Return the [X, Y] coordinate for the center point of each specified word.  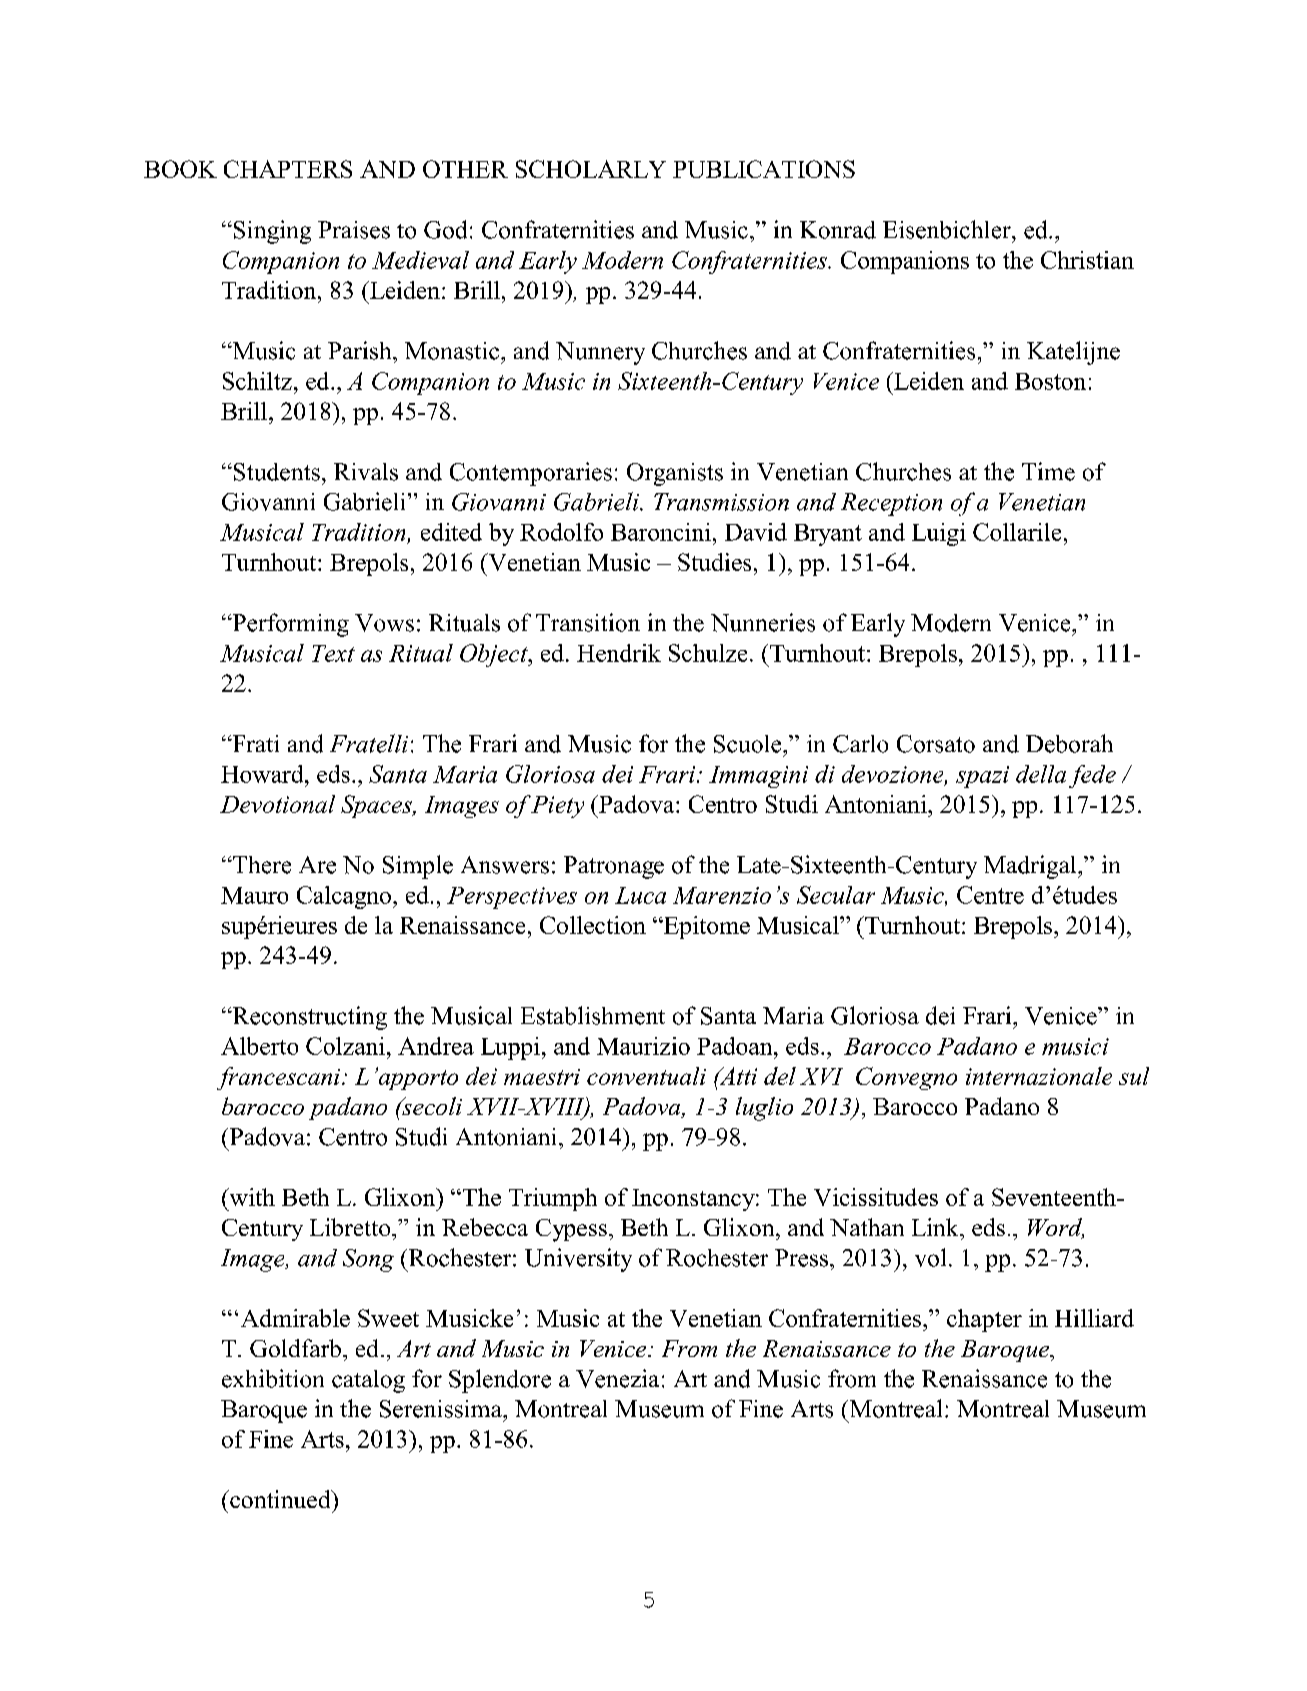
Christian [1087, 260]
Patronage [614, 867]
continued [280, 1499]
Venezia [617, 1378]
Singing [271, 232]
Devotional [277, 804]
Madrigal [1031, 867]
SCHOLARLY [591, 169]
